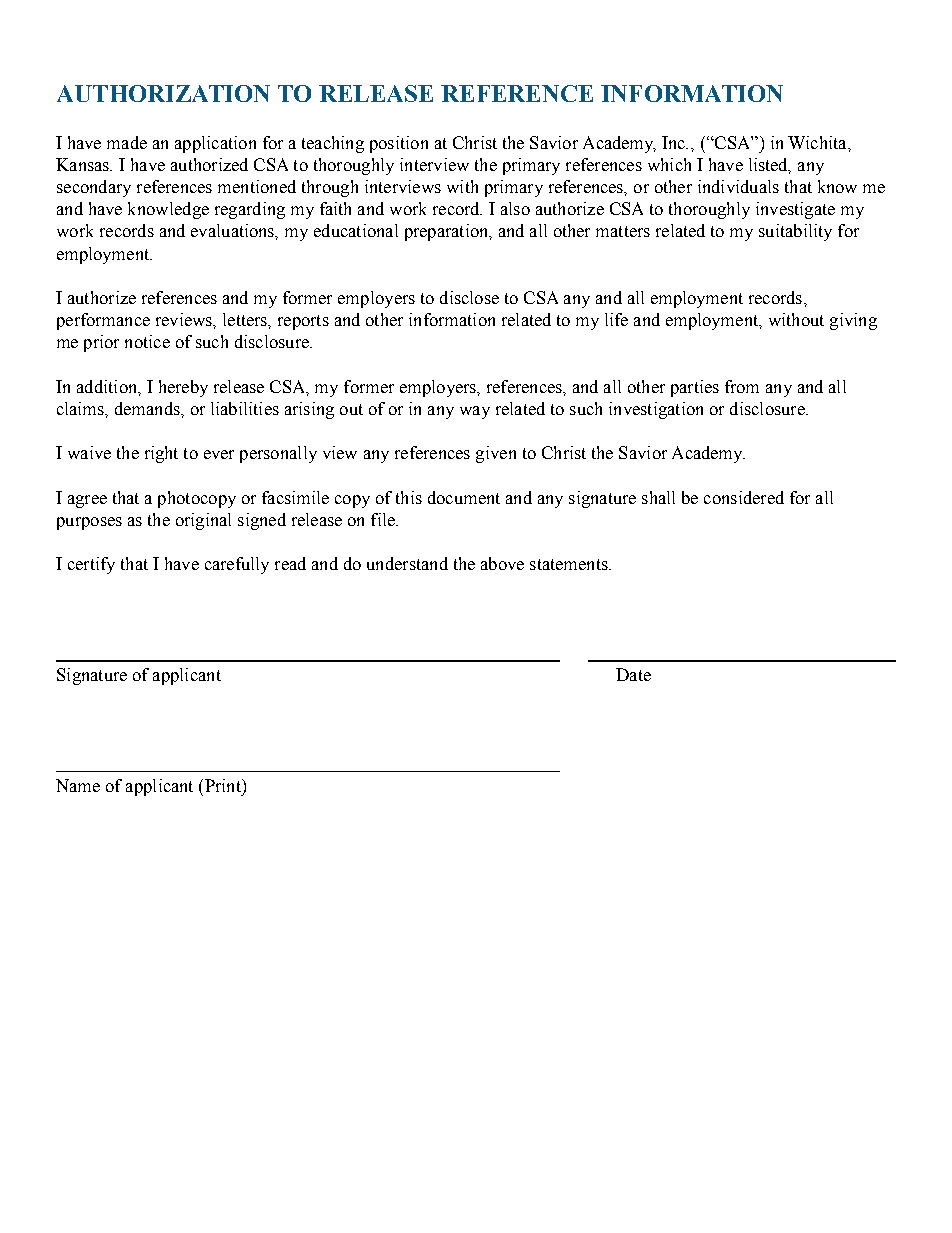 Image resolution: width=952 pixels, height=1233 pixels. Describe the element at coordinates (570, 564) in the screenshot. I see `statements` at that location.
